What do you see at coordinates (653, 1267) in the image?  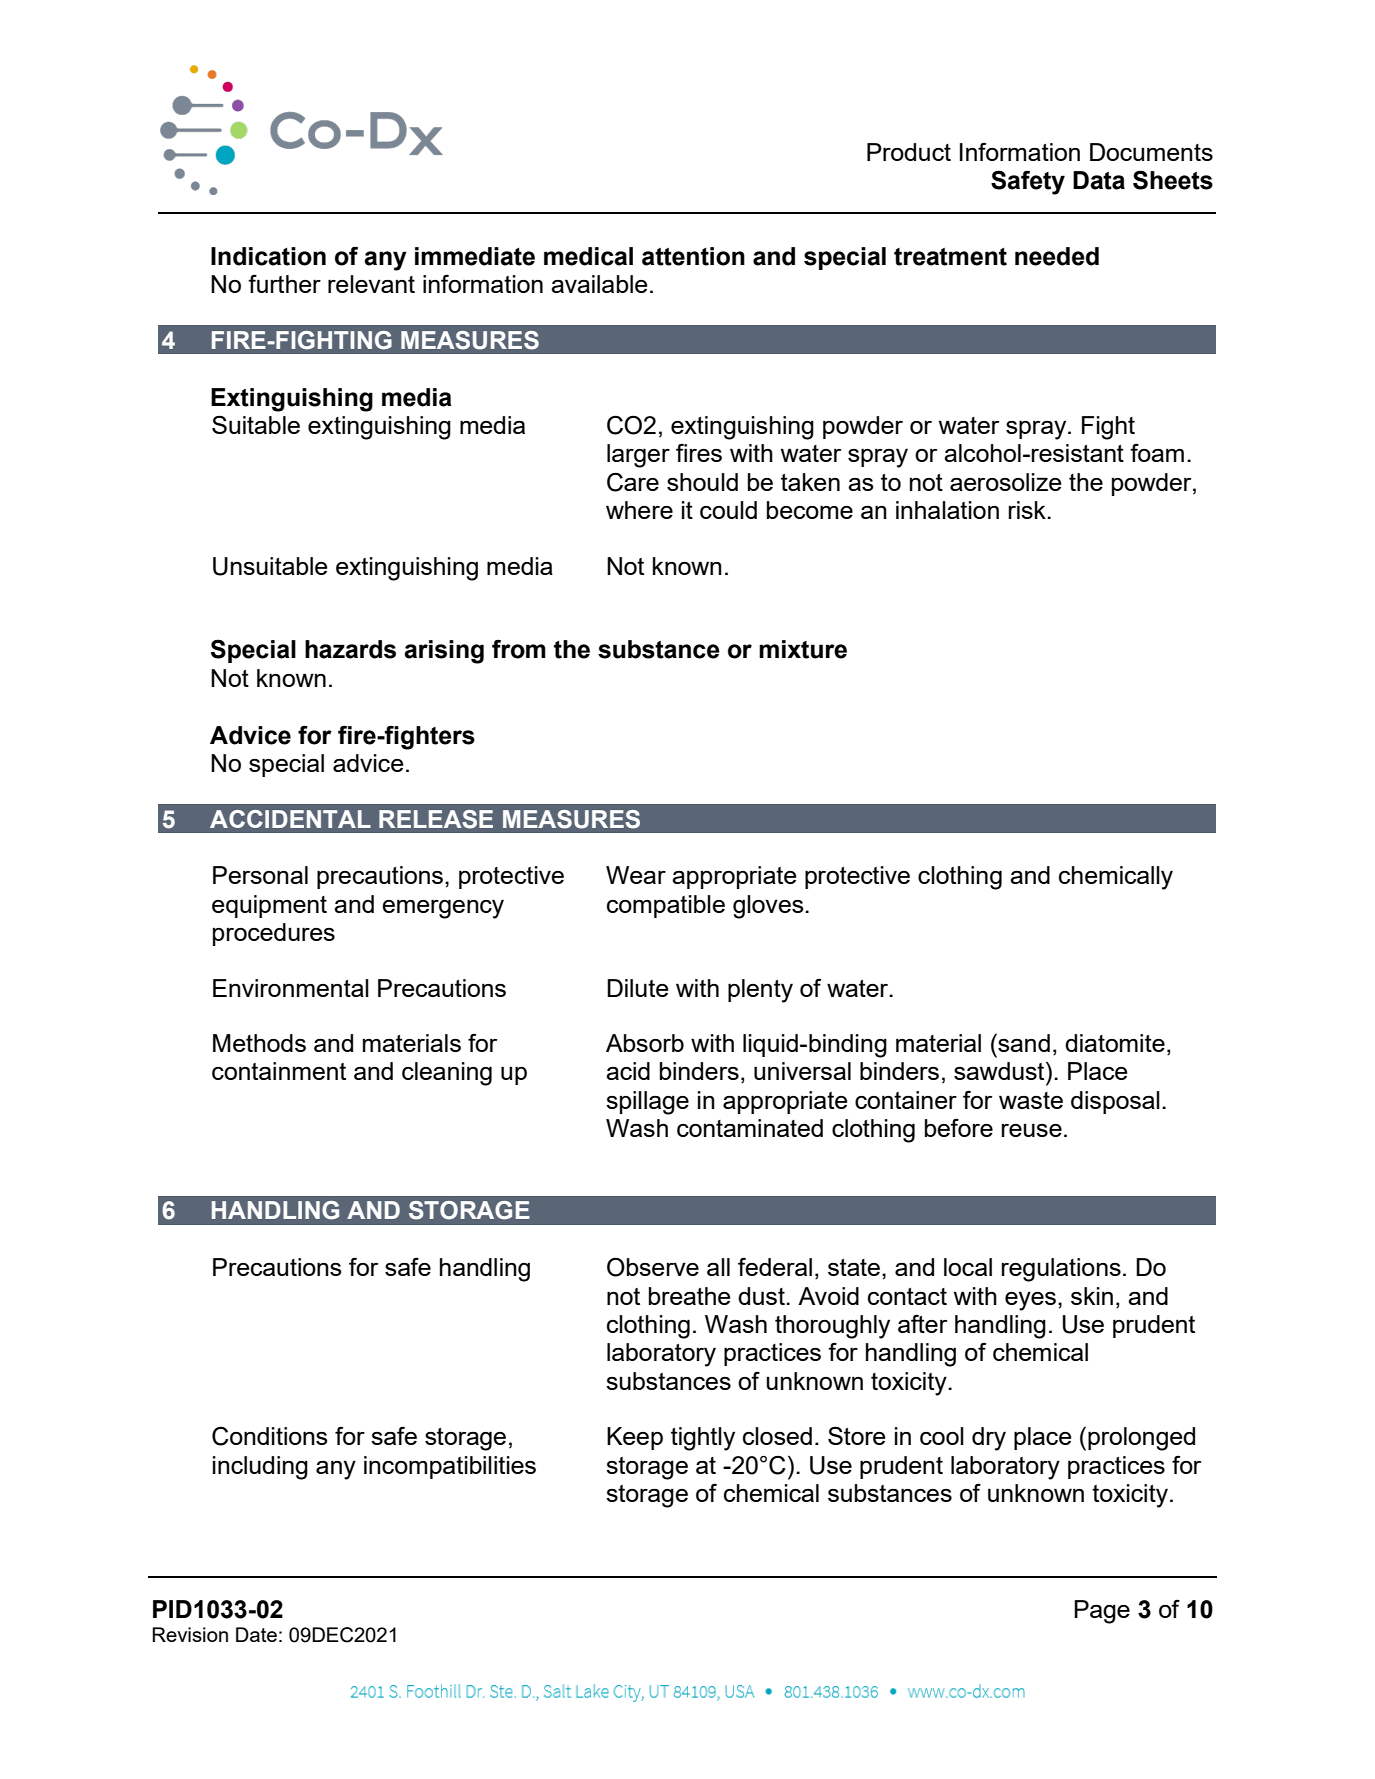 I see `Observe` at bounding box center [653, 1267].
